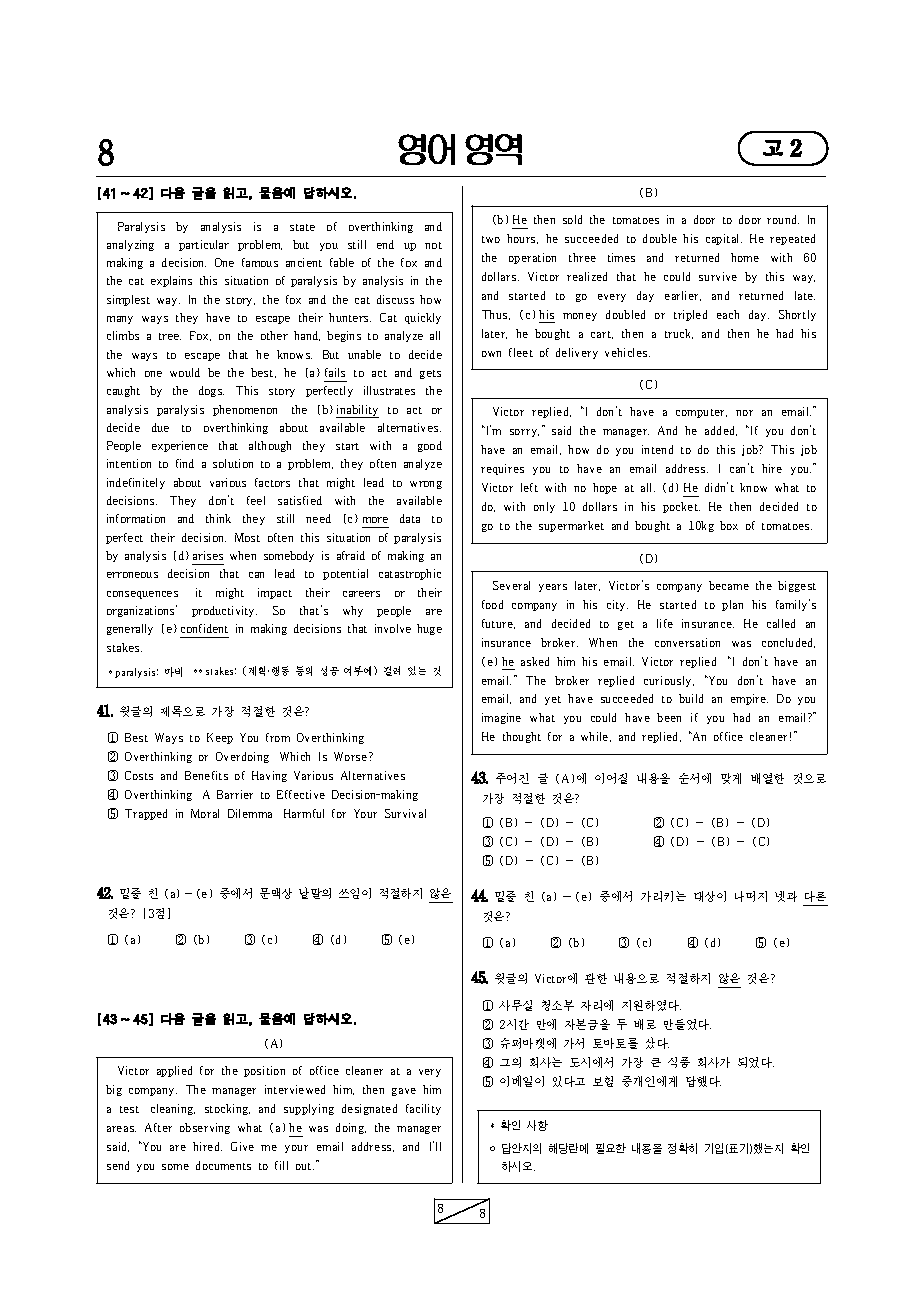 This screenshot has height=1308, width=924. What do you see at coordinates (433, 245) in the screenshot?
I see `not` at bounding box center [433, 245].
